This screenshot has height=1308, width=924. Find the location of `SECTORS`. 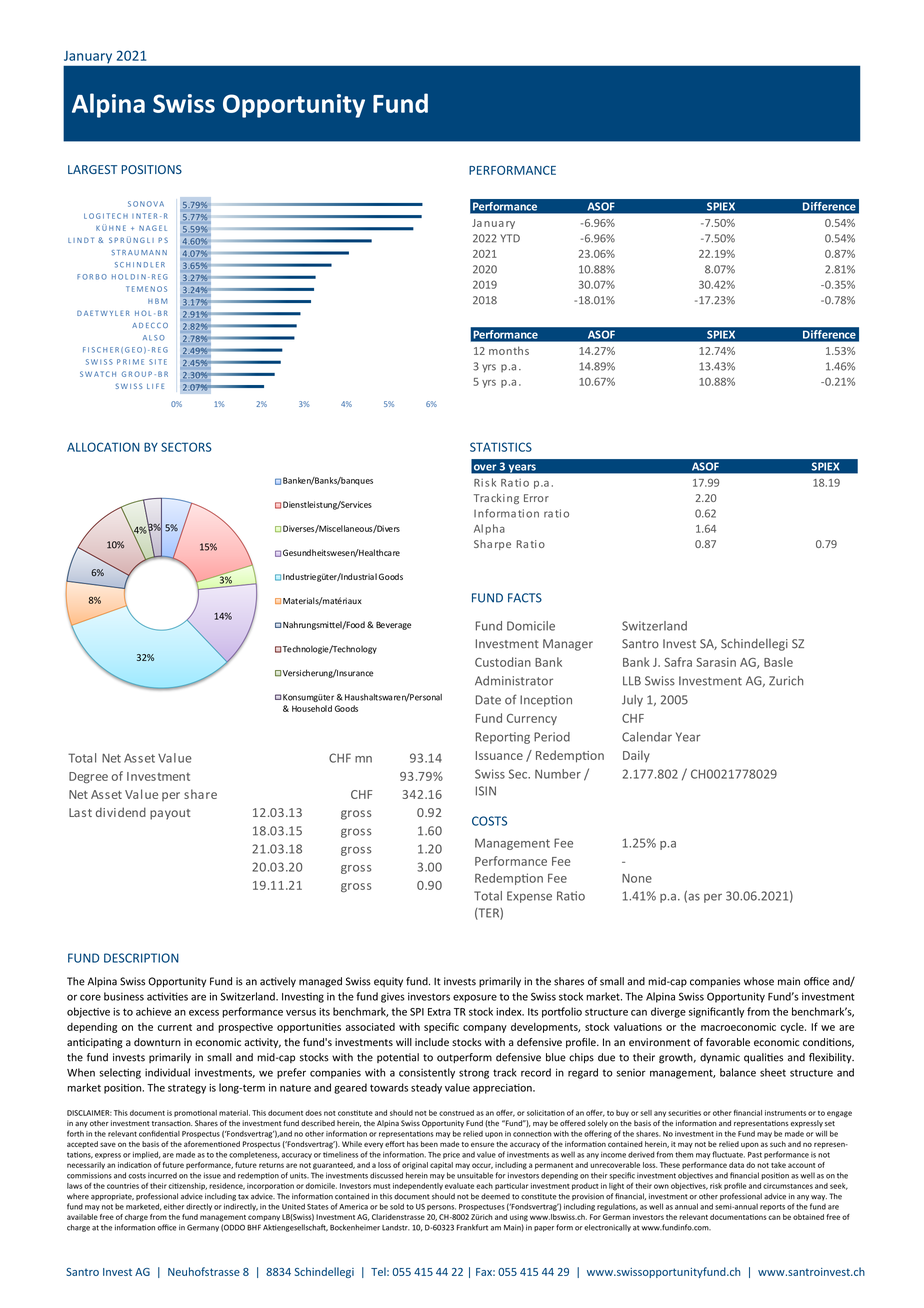

SECTORS is located at coordinates (186, 447).
